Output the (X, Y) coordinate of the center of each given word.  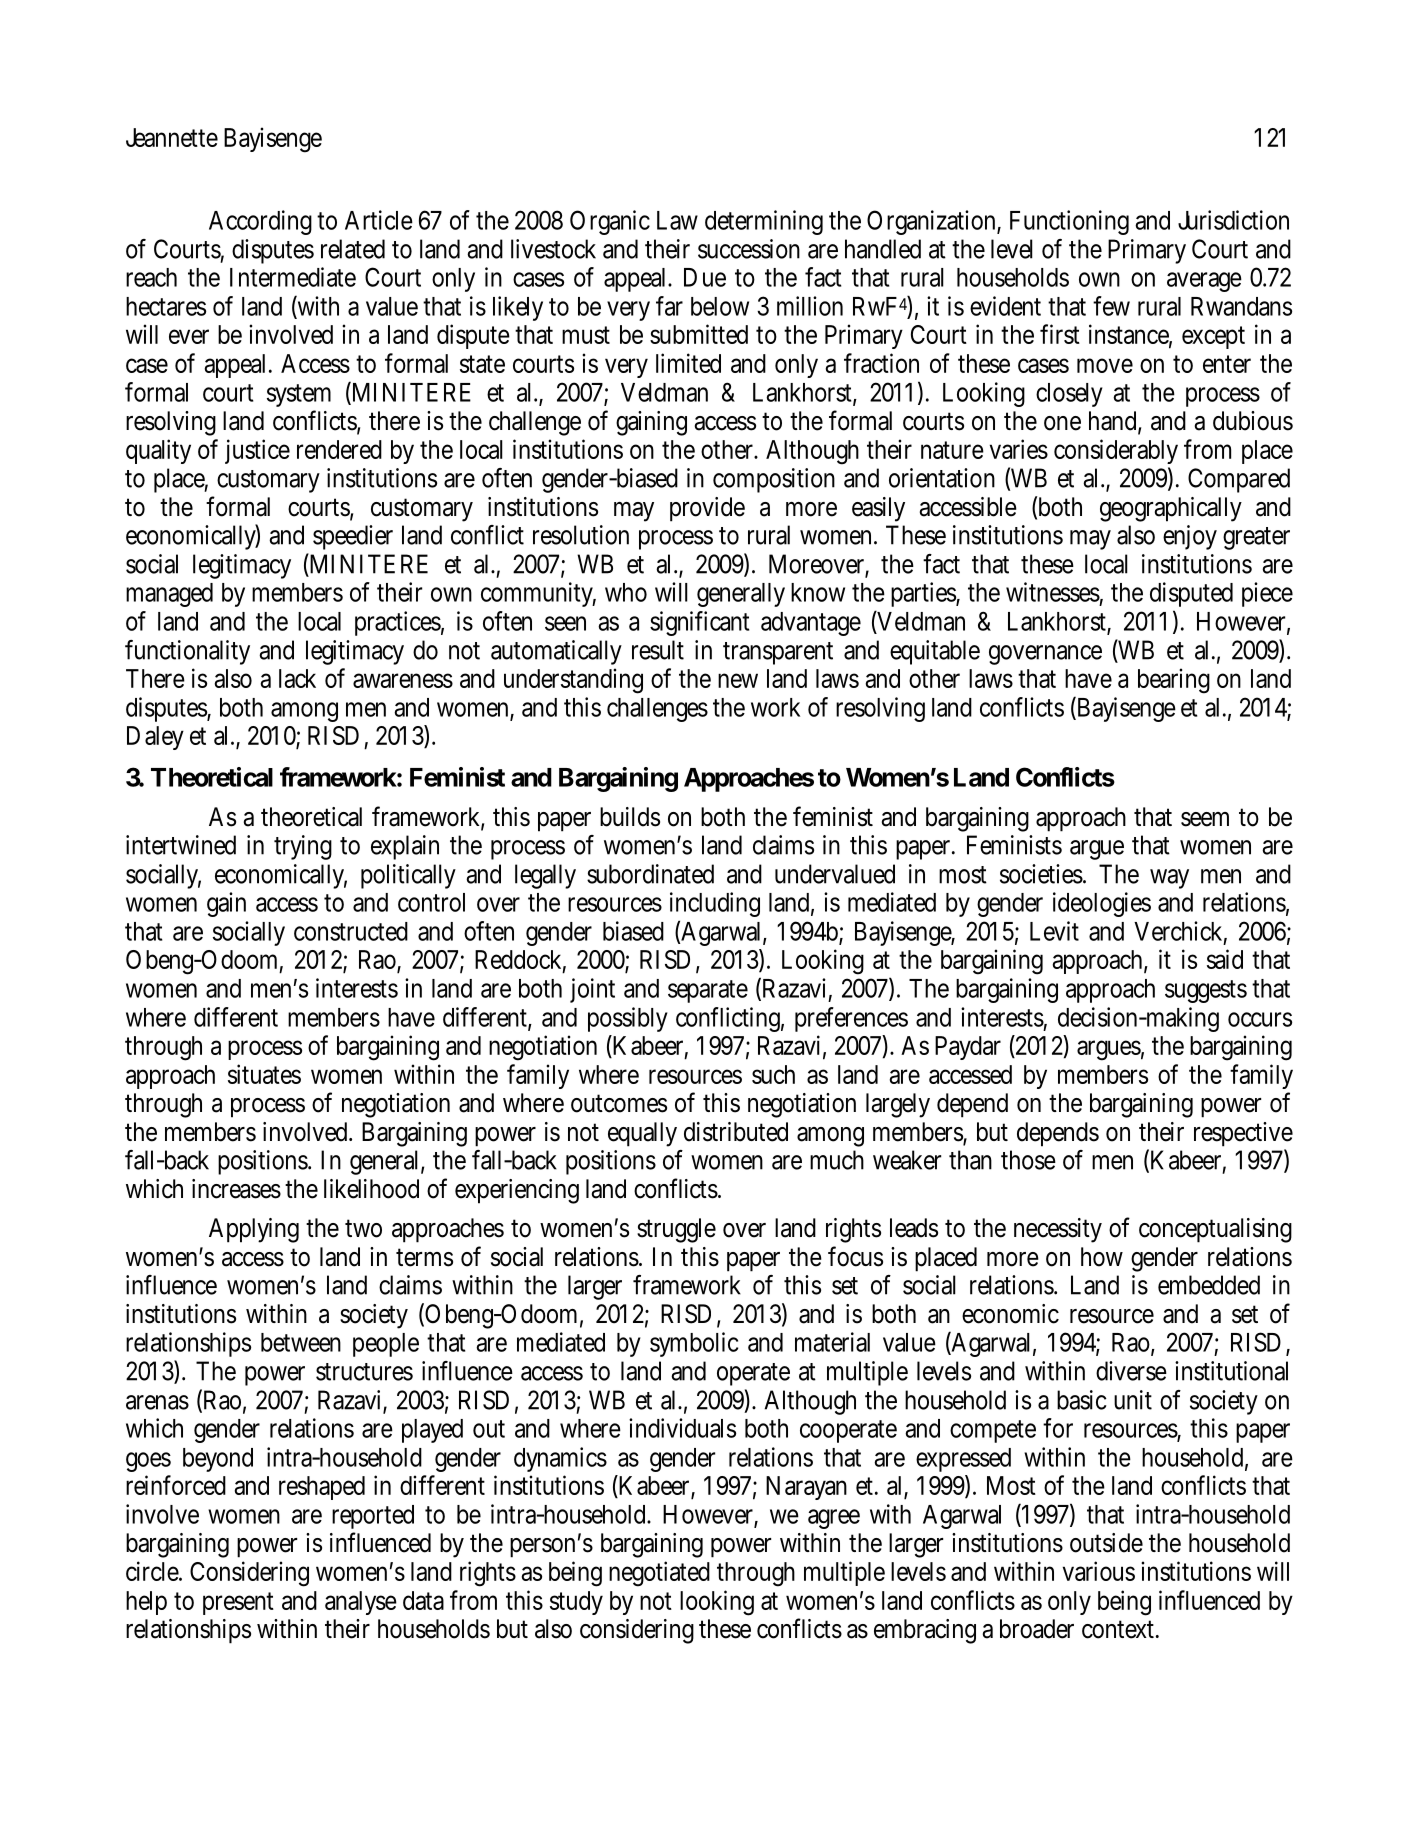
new (738, 680)
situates (264, 1074)
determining (764, 222)
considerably (1116, 451)
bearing (1174, 681)
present (238, 1603)
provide (707, 509)
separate (708, 991)
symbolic (694, 1344)
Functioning (1069, 222)
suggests (1206, 991)
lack (297, 678)
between (301, 1342)
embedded (1209, 1285)
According (260, 222)
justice (257, 451)
